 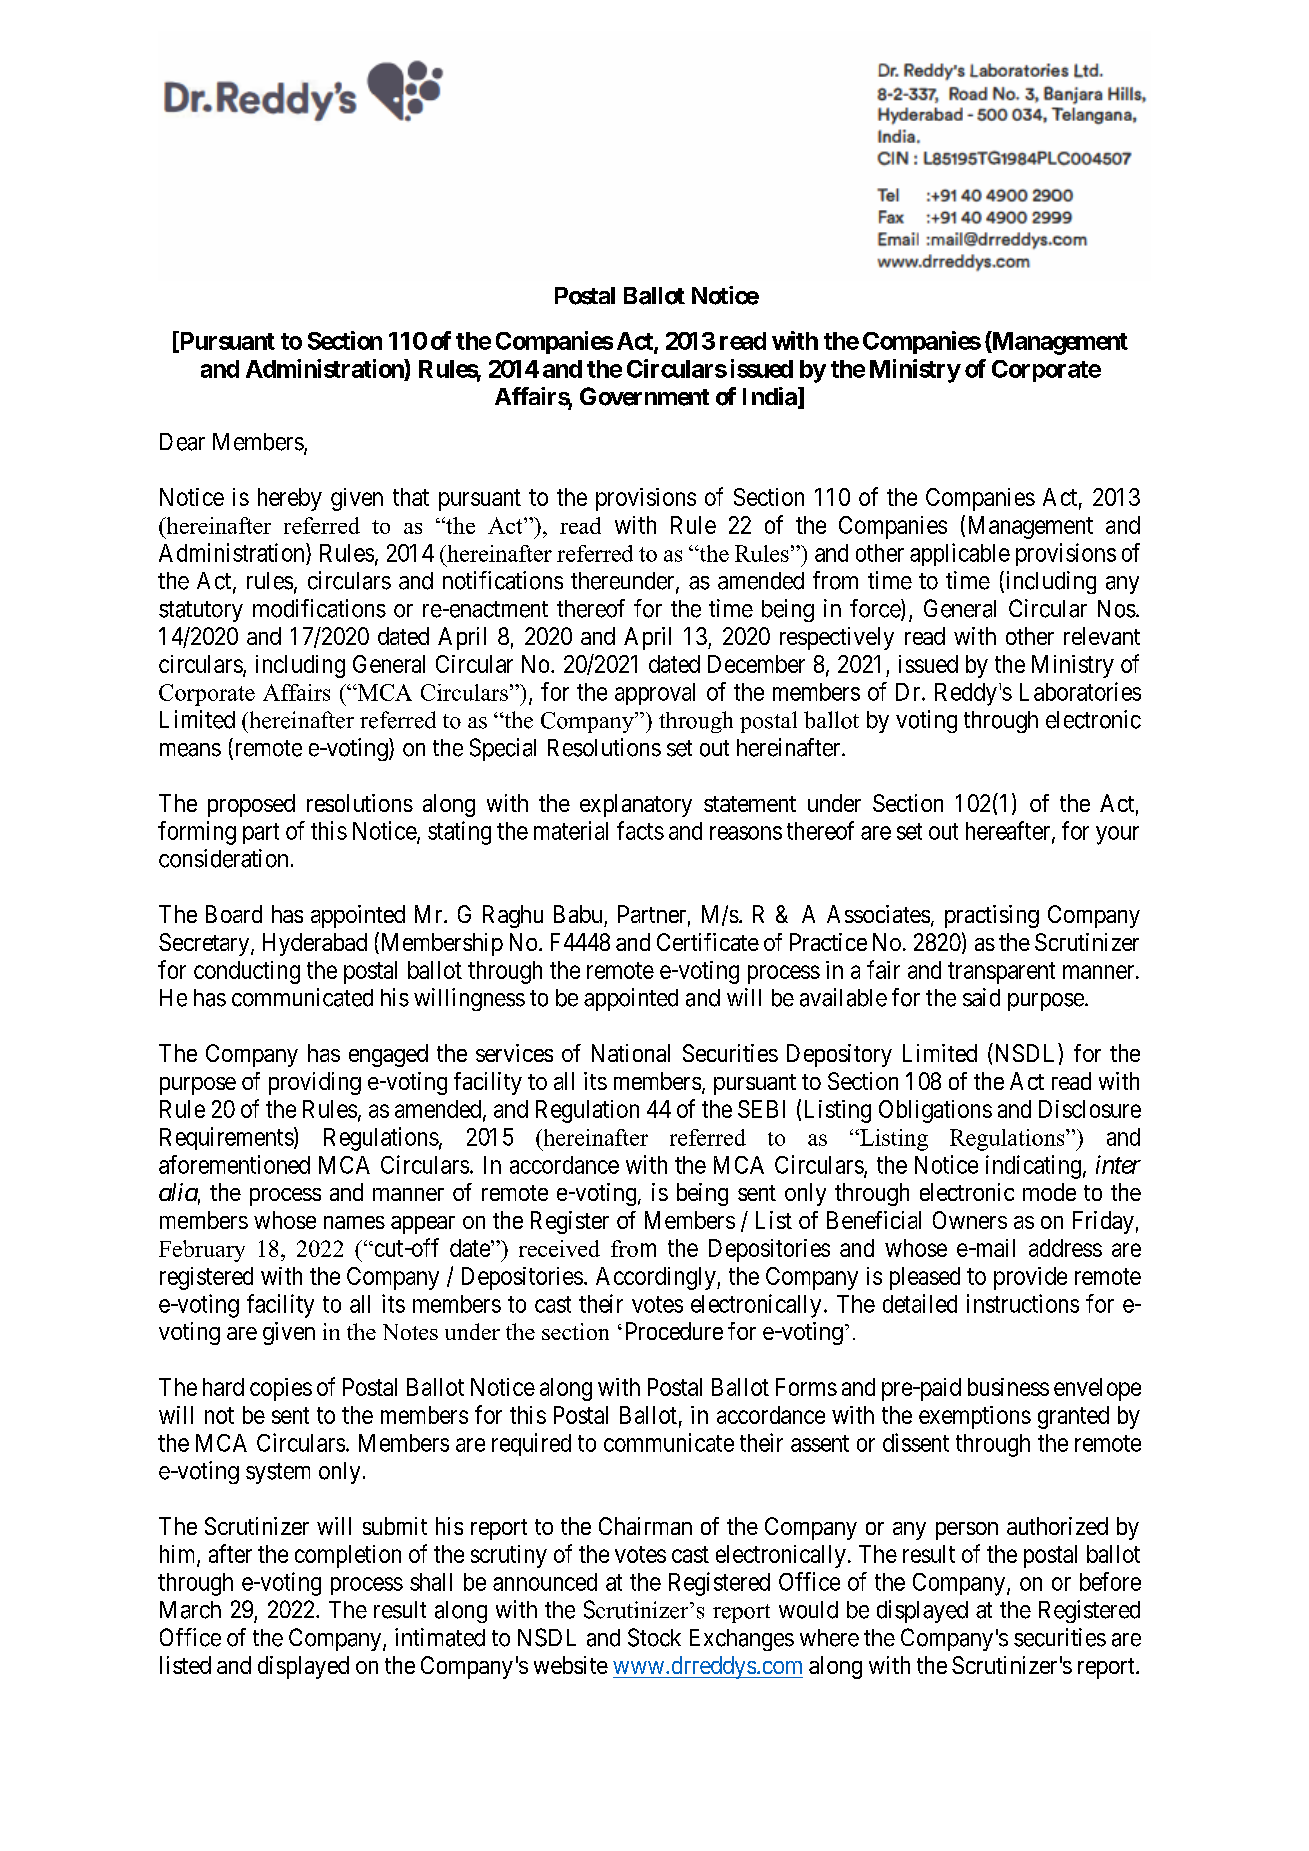 I want to click on National, so click(x=631, y=1053).
